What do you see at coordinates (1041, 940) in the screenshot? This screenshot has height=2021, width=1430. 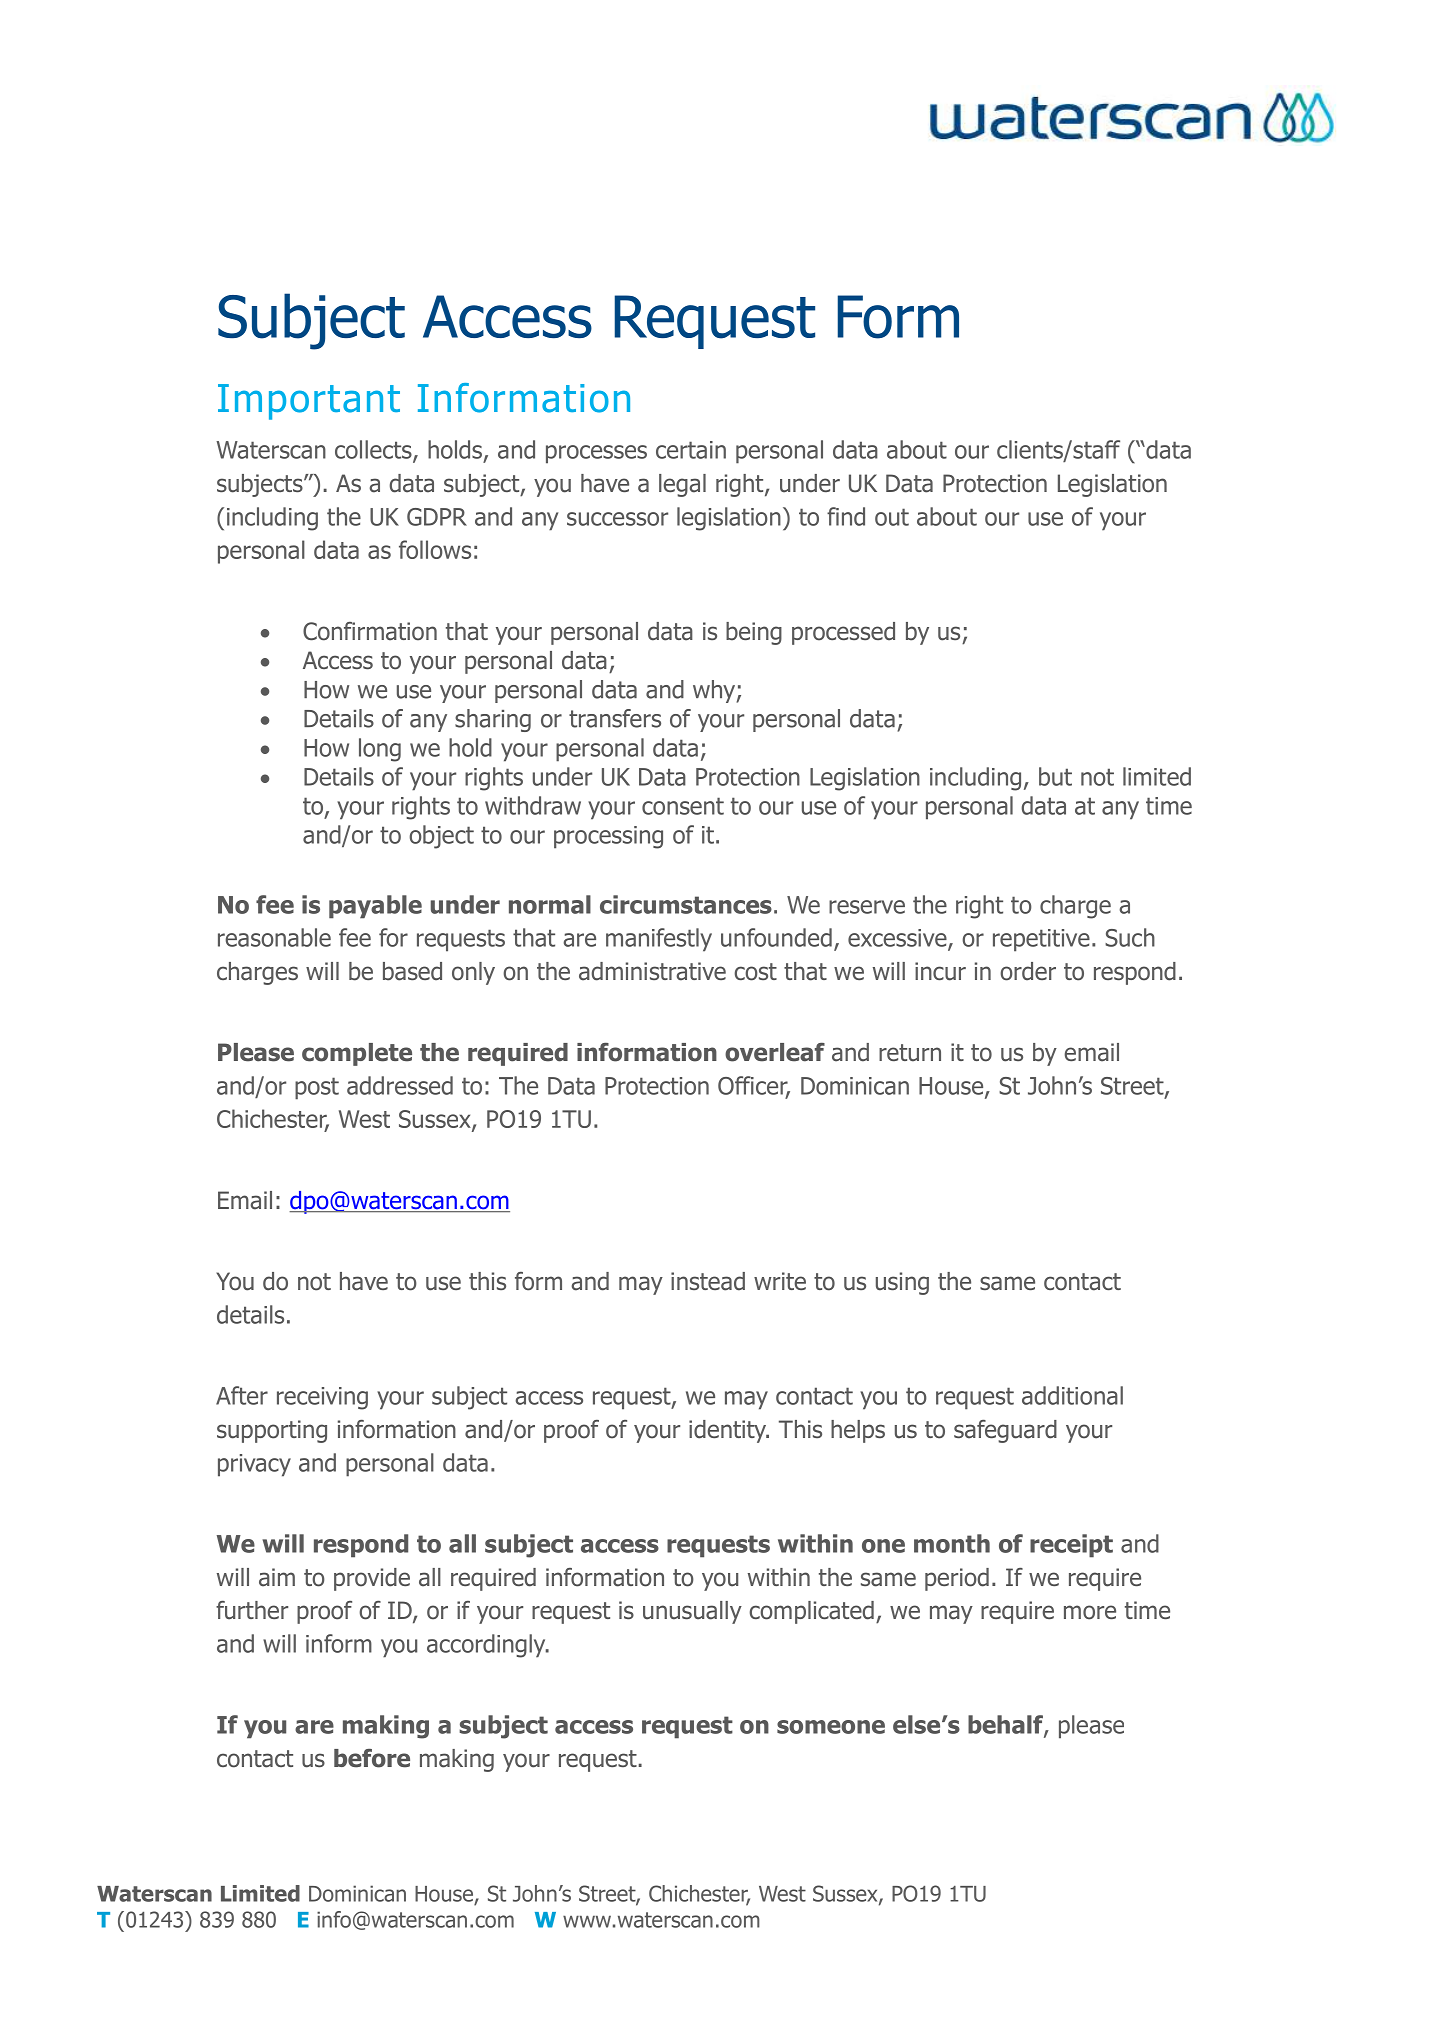 I see `repetitive` at bounding box center [1041, 940].
